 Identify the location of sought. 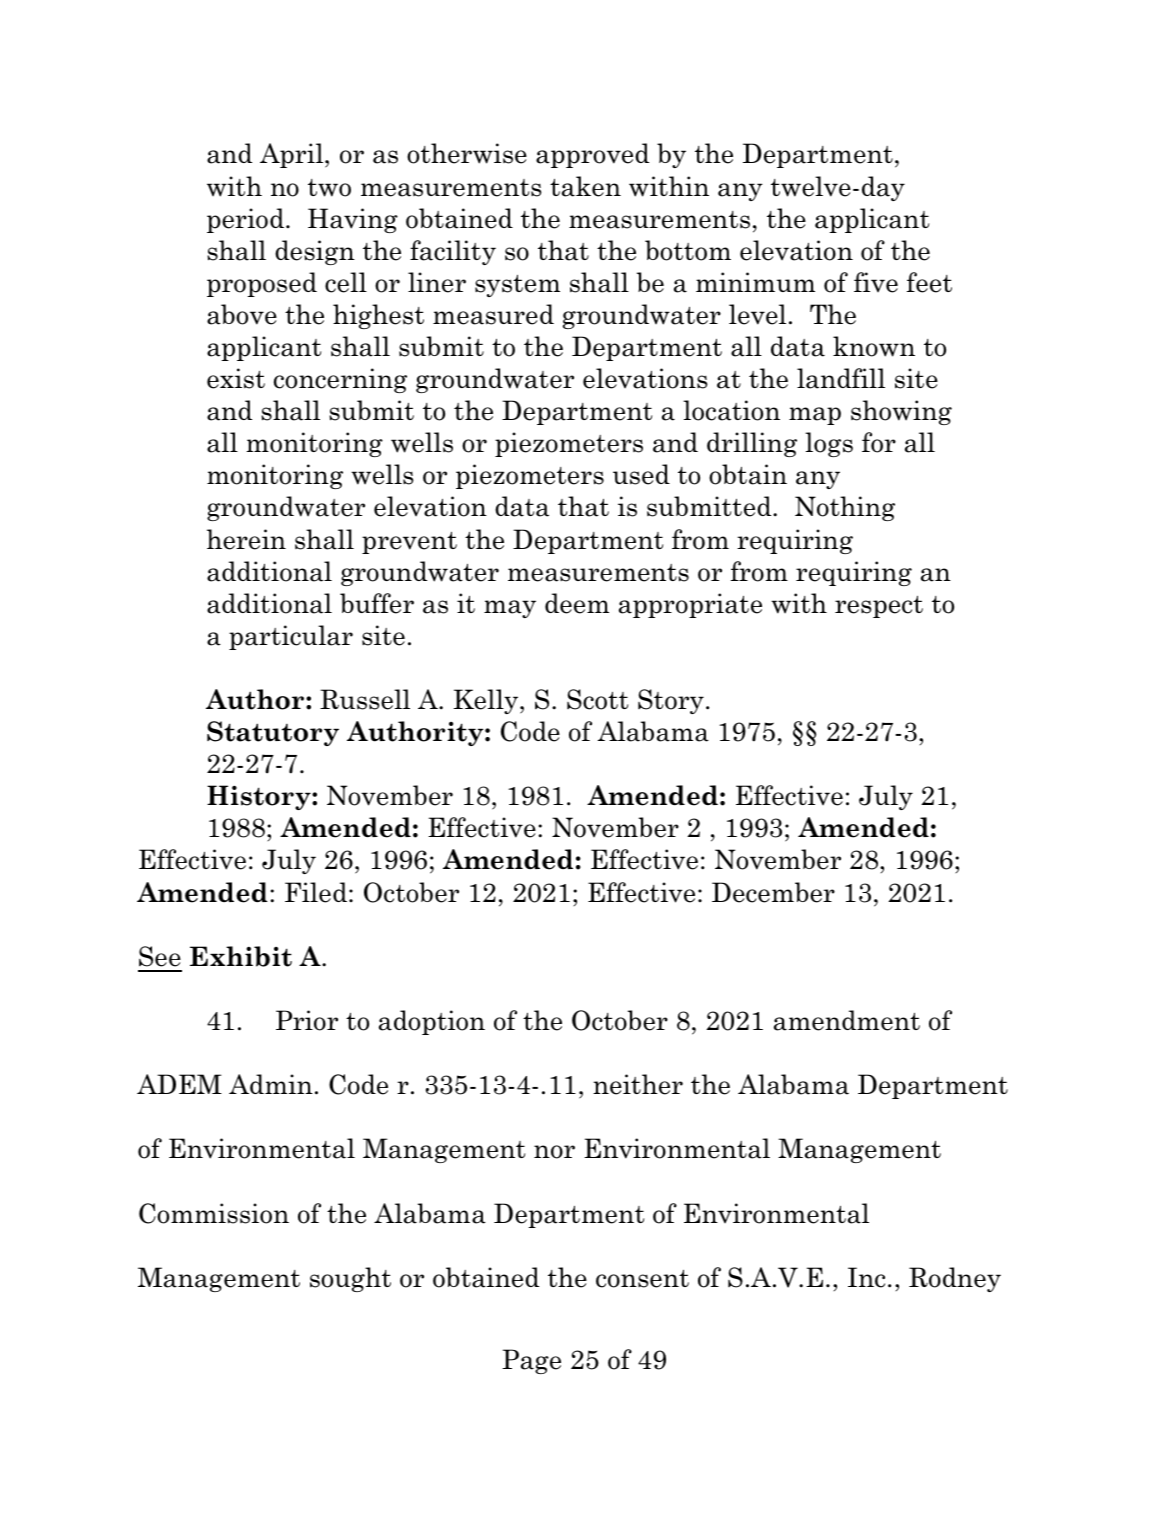
(350, 1279).
